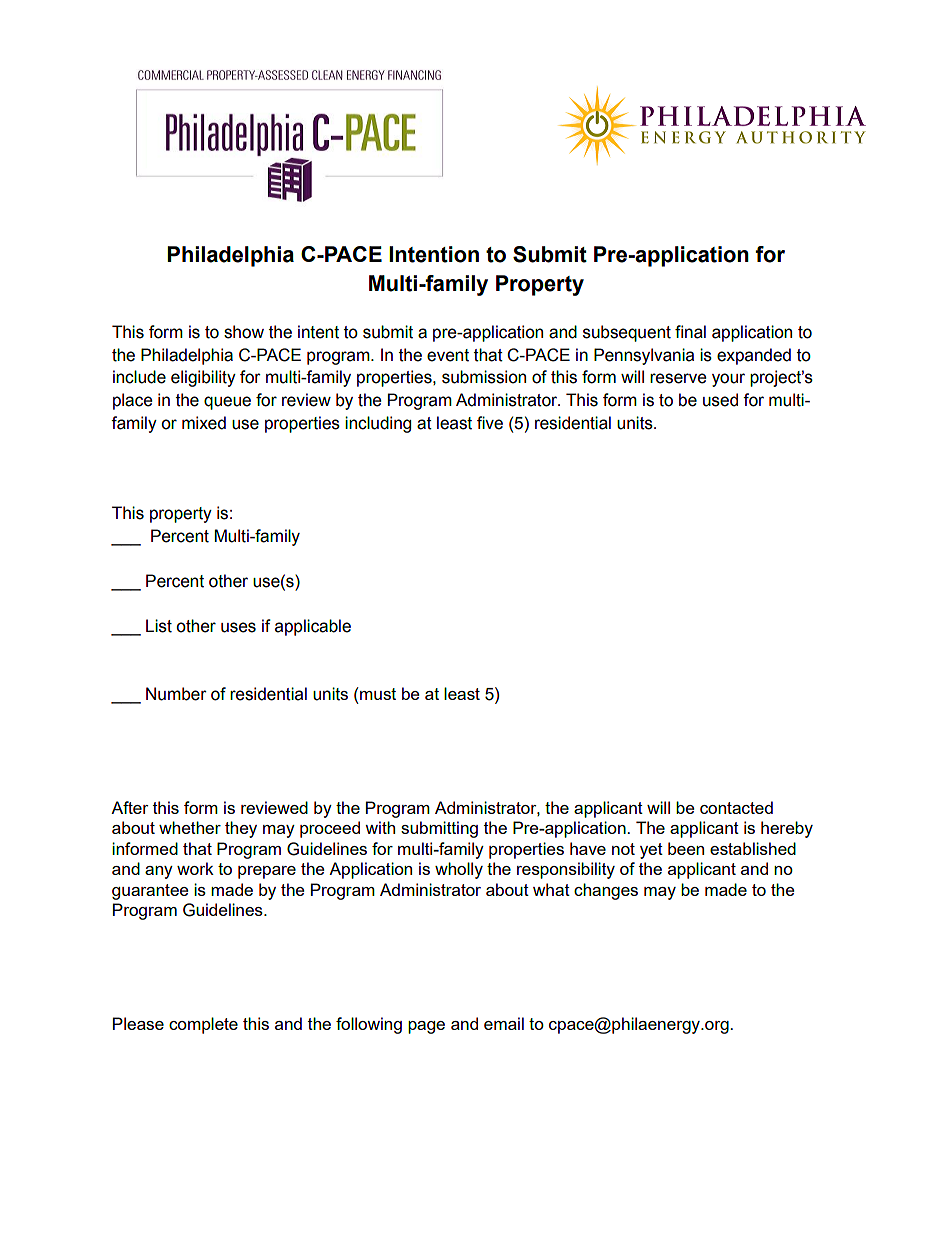 The height and width of the screenshot is (1233, 952). Describe the element at coordinates (720, 400) in the screenshot. I see `used` at that location.
